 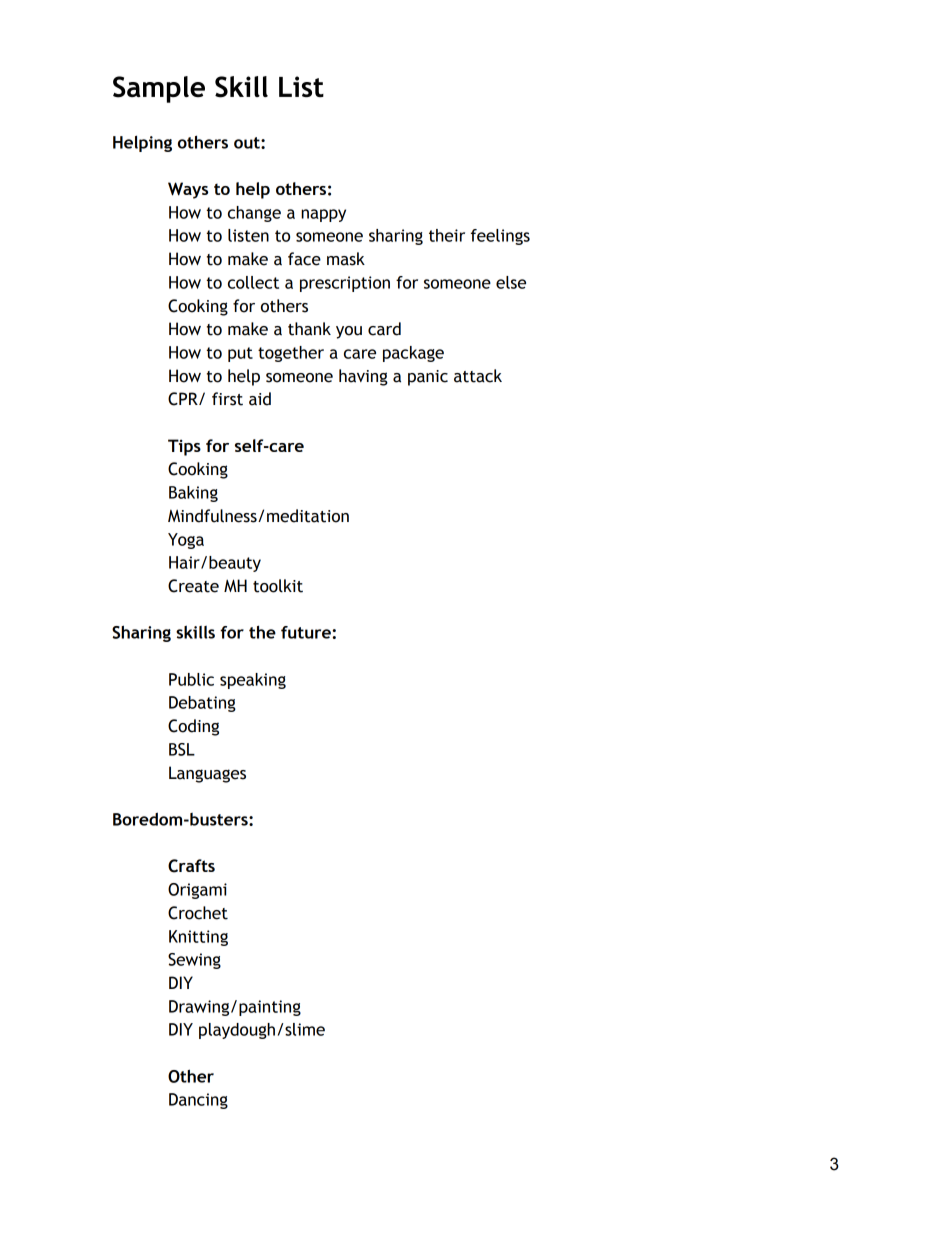 What do you see at coordinates (191, 866) in the screenshot?
I see `Crafts` at bounding box center [191, 866].
